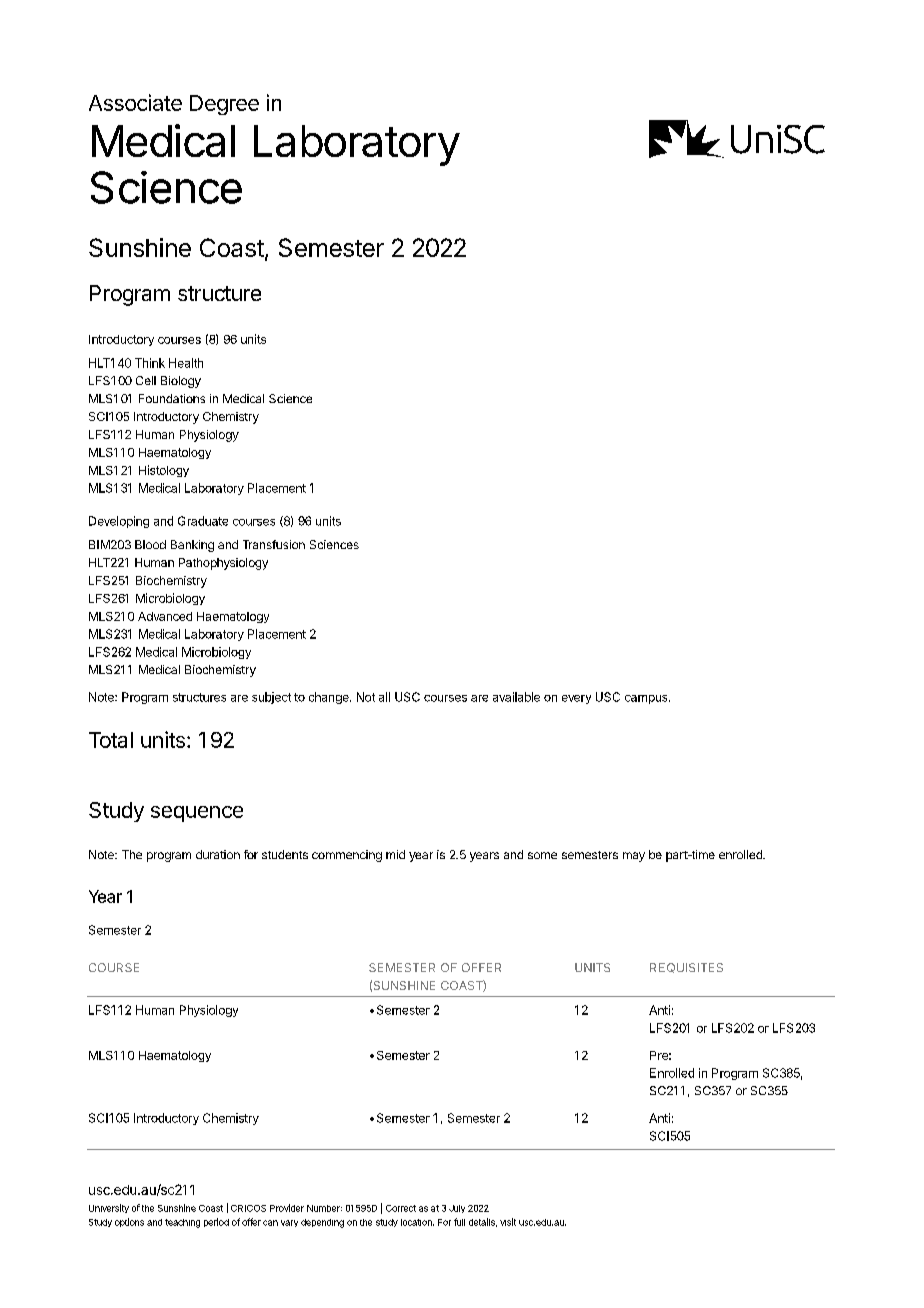 This screenshot has width=924, height=1308. Describe the element at coordinates (182, 1223) in the screenshot. I see `teaching` at that location.
